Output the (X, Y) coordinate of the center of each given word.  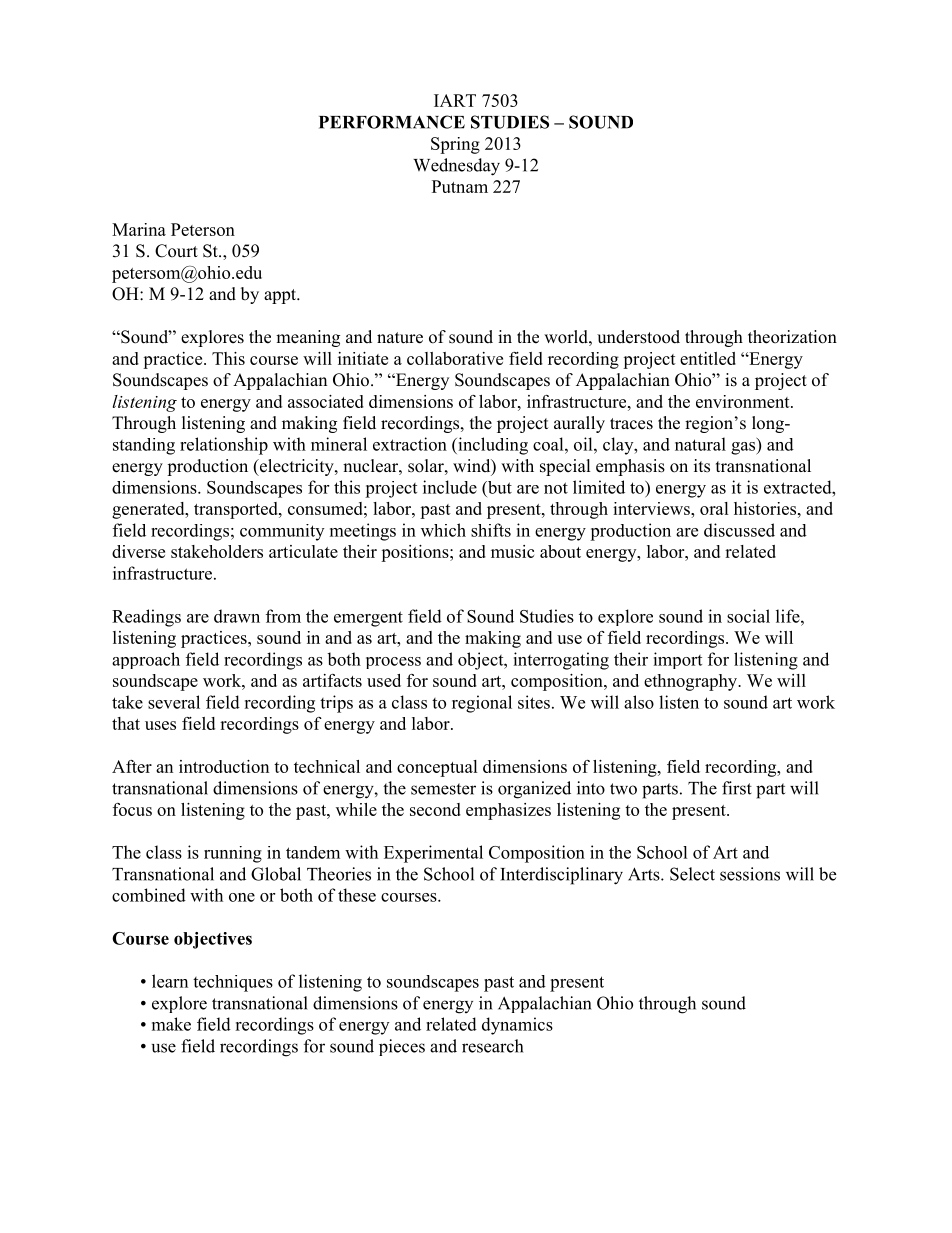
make (171, 1024)
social (748, 616)
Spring (455, 145)
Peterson (203, 229)
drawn (237, 616)
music (512, 551)
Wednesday (456, 167)
